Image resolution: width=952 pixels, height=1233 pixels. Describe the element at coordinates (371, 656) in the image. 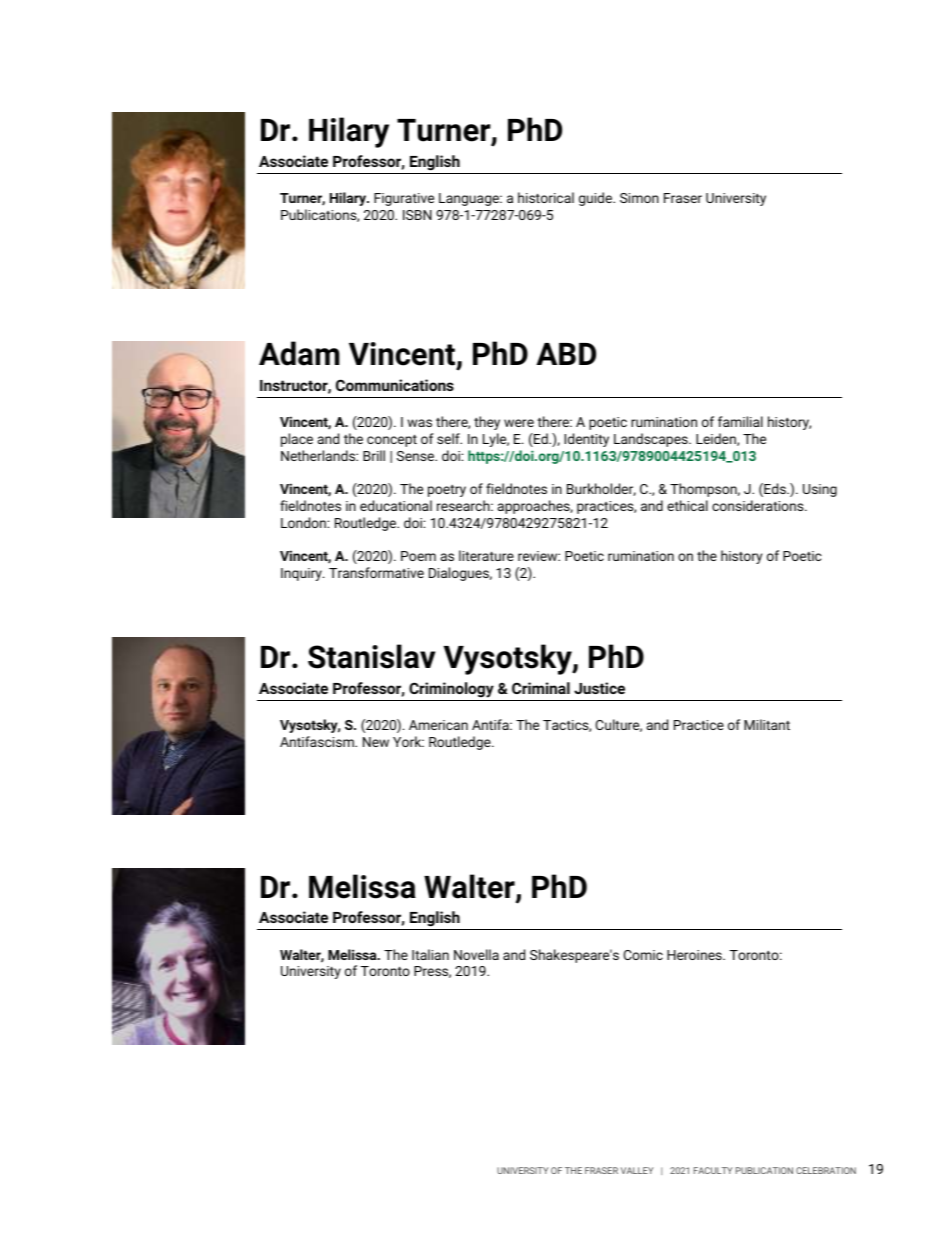

I see `Stanislav` at that location.
